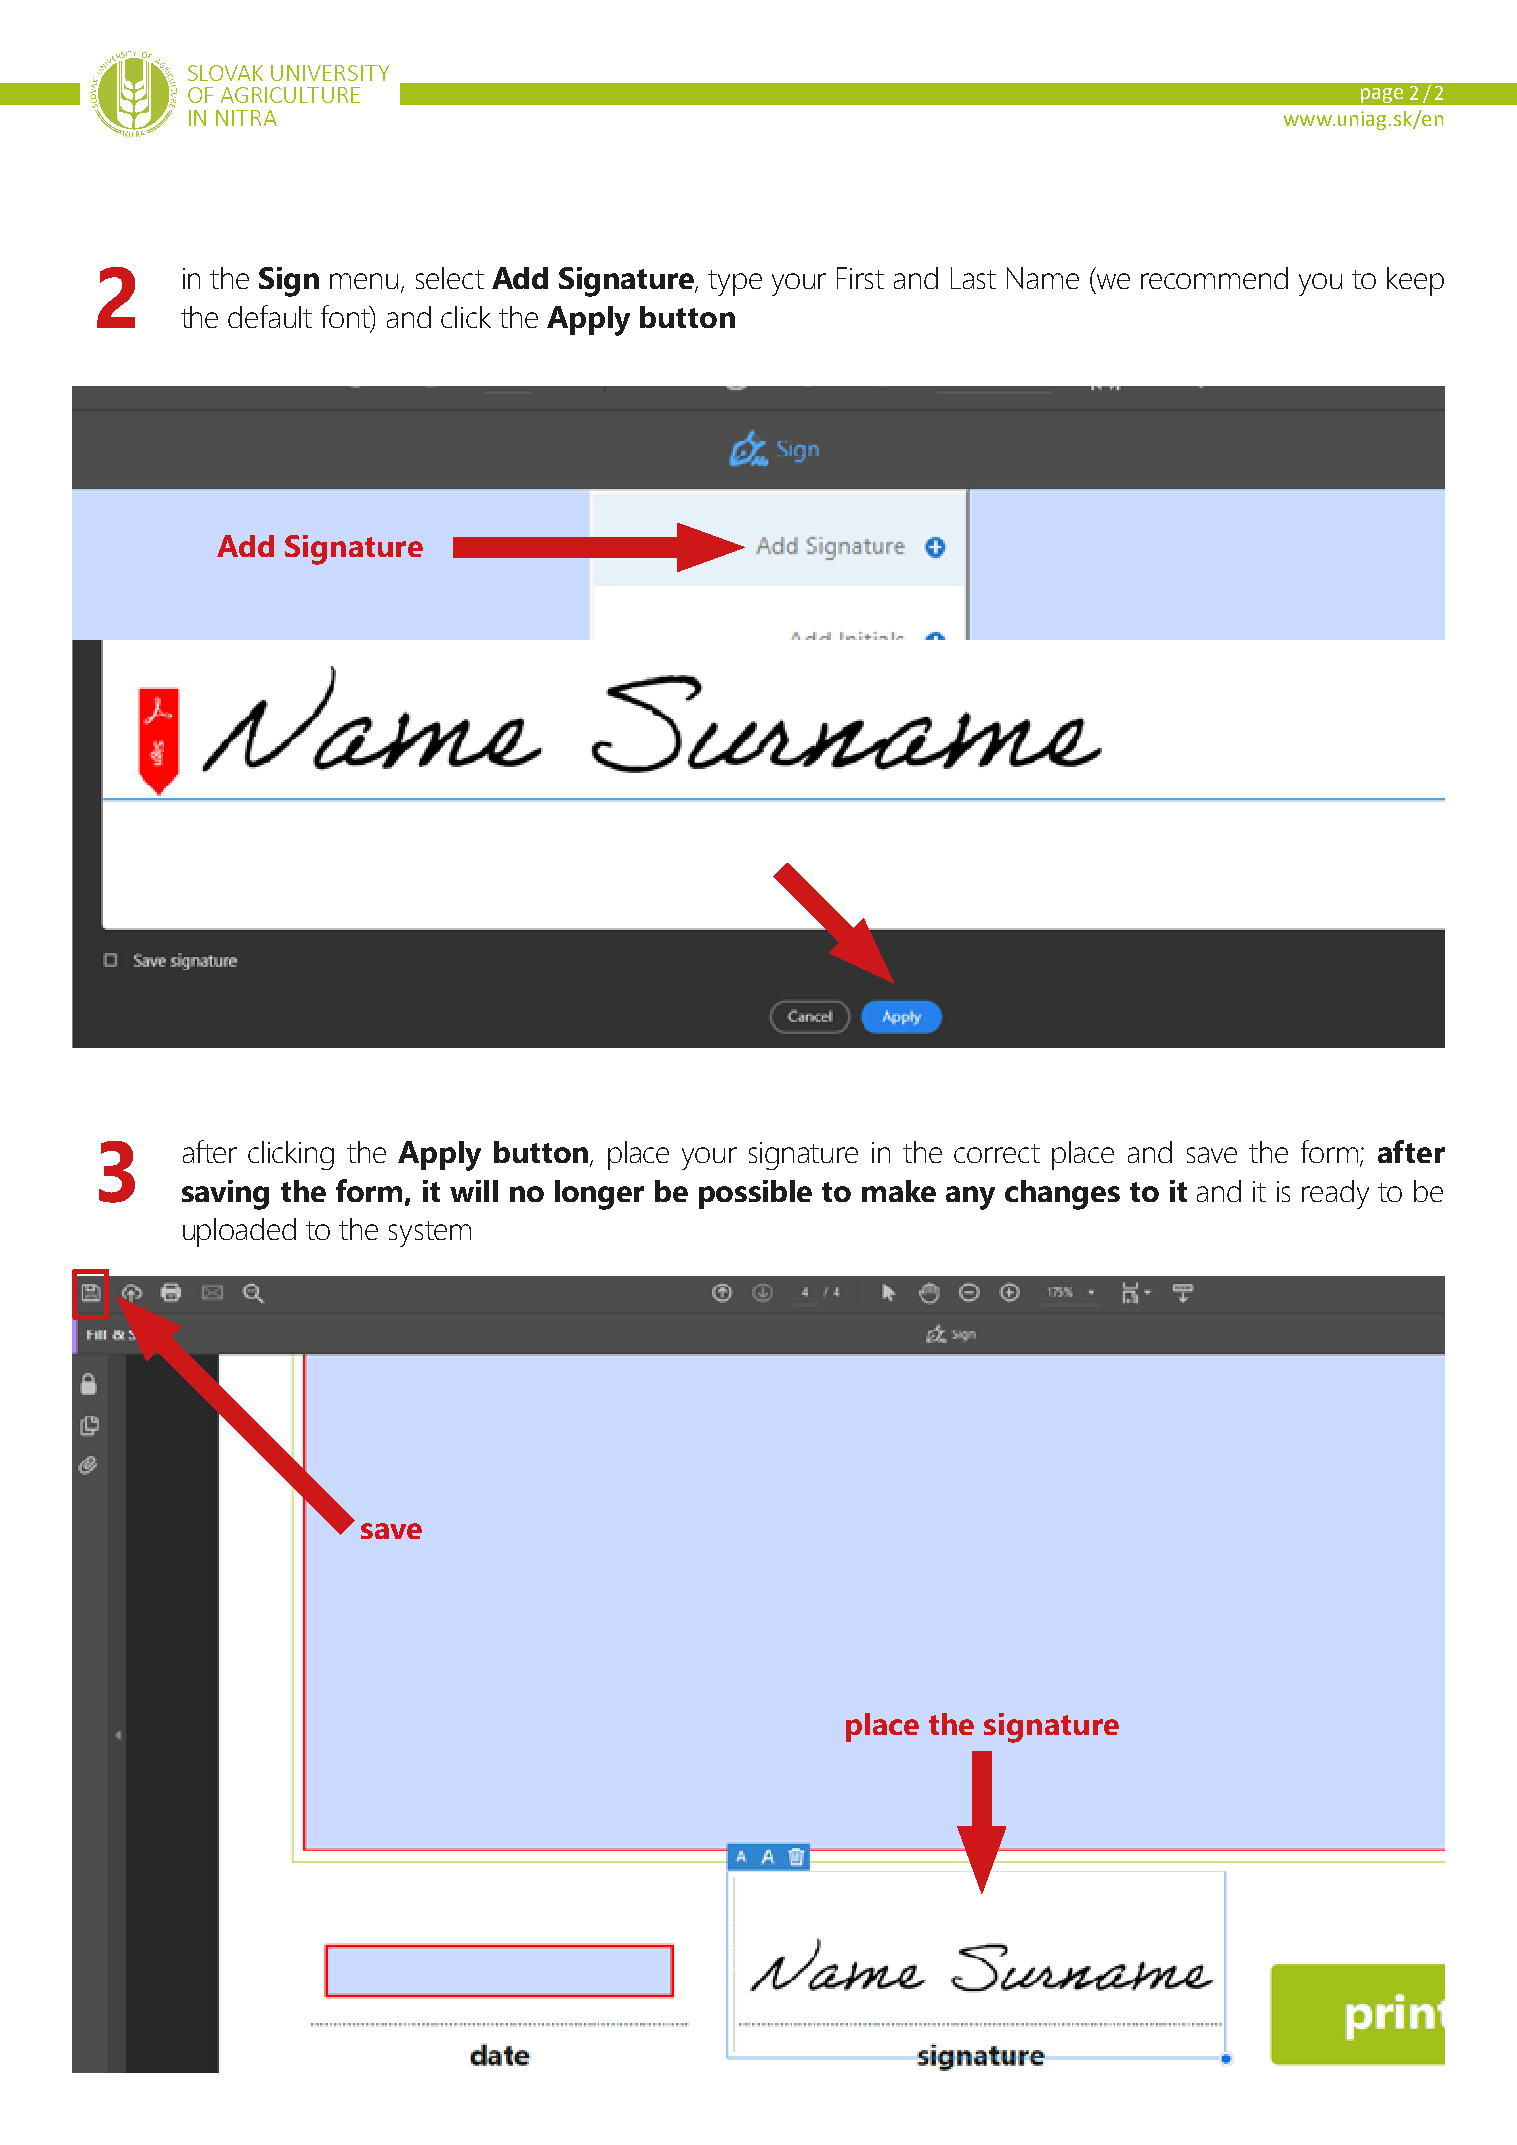  Describe the element at coordinates (755, 1194) in the page. I see `possible` at that location.
